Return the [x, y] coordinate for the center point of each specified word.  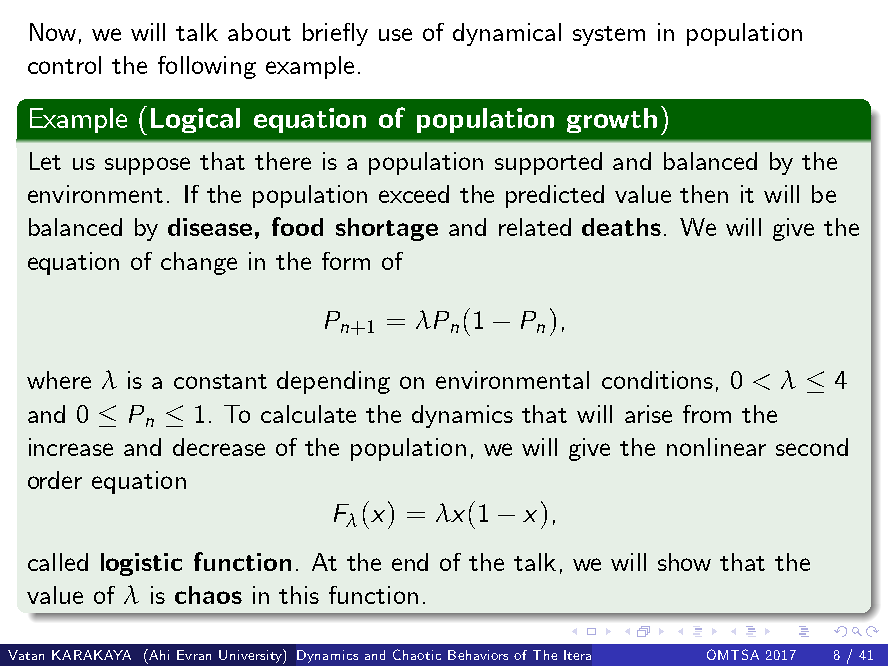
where [59, 380]
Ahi [158, 654]
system [609, 36]
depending [333, 382]
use [395, 34]
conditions [657, 380]
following [207, 67]
